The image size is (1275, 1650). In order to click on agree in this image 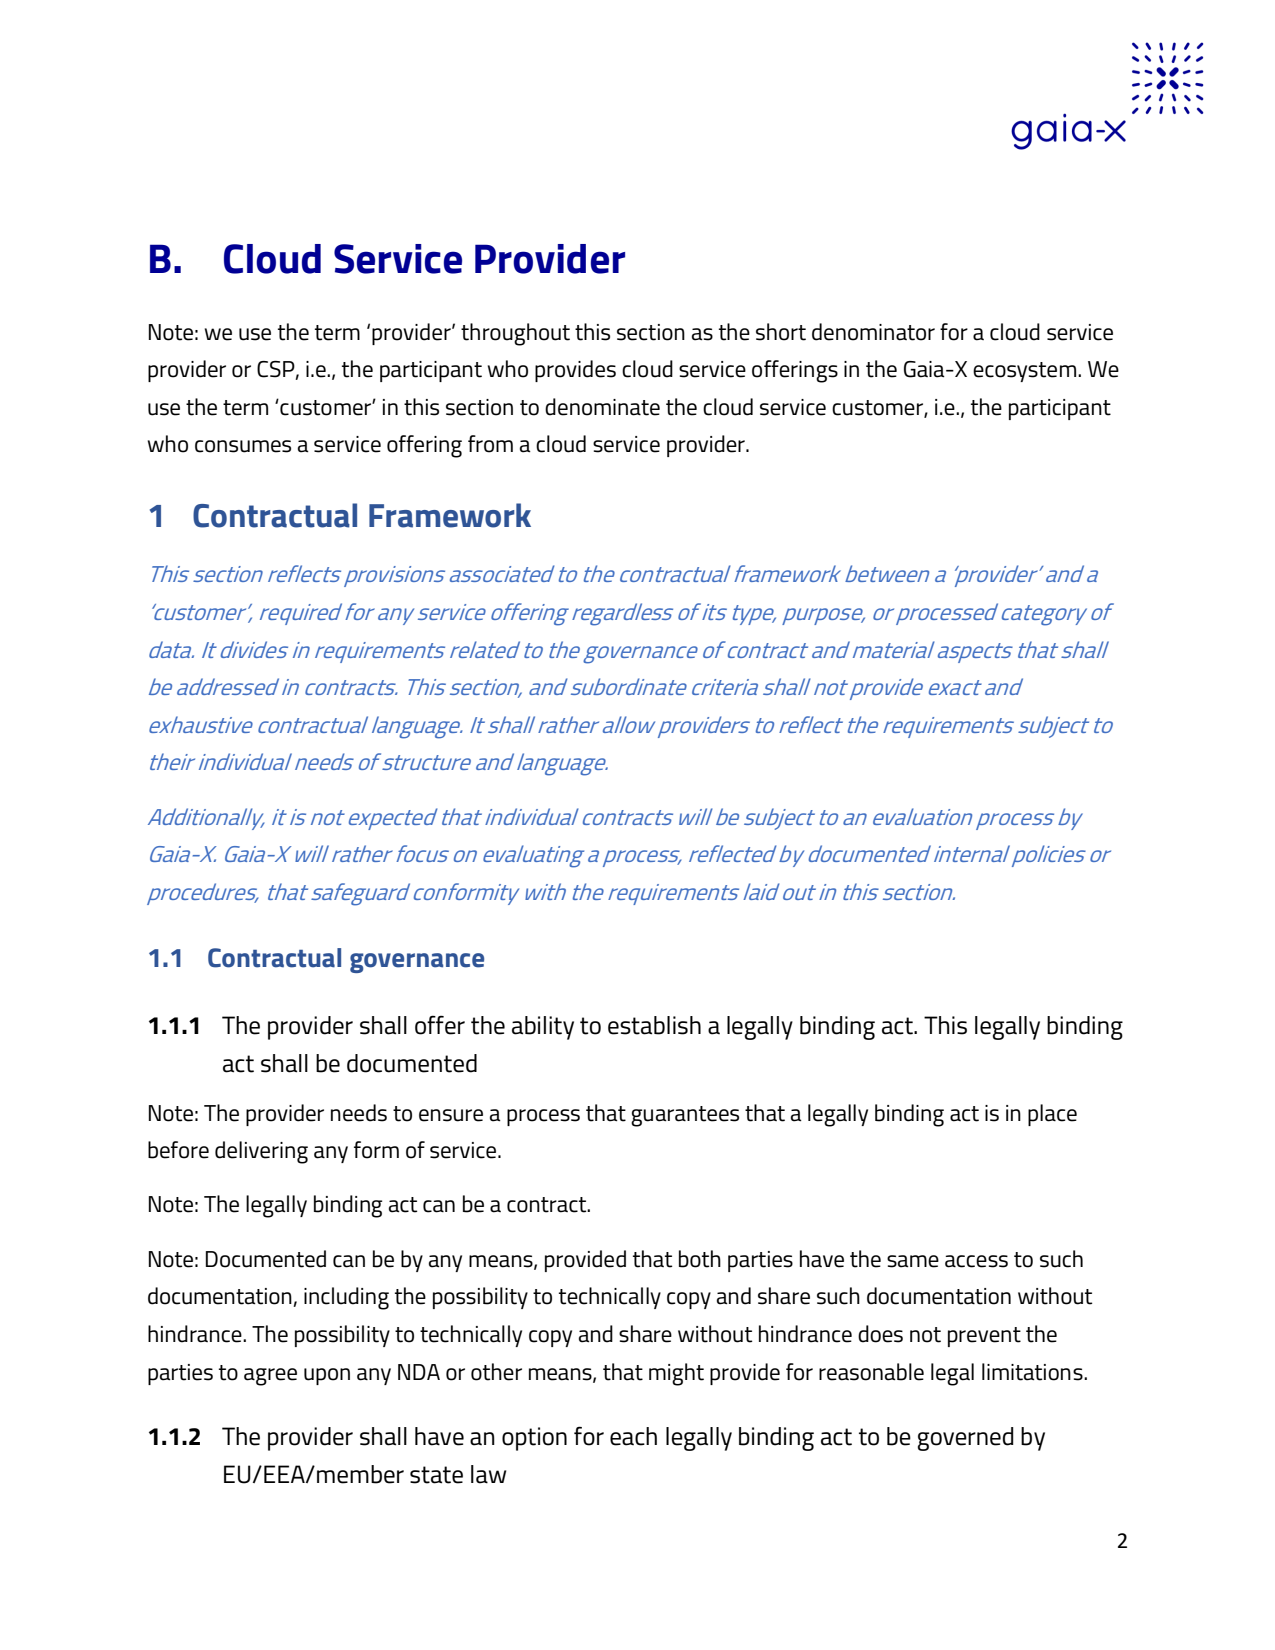, I will do `click(270, 1377)`.
